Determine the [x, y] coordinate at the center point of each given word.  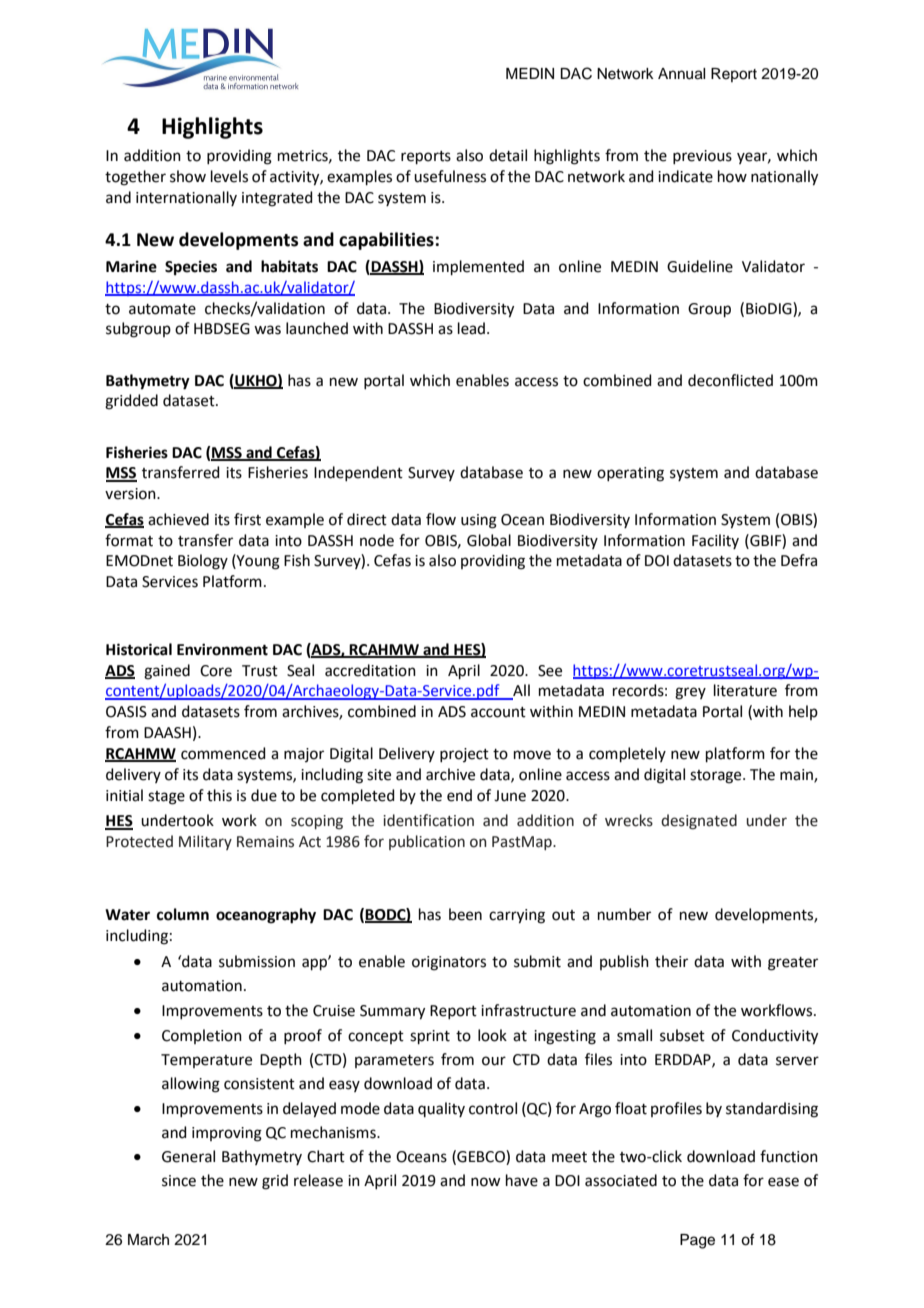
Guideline [700, 266]
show [188, 176]
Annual [681, 74]
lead [471, 328]
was [267, 330]
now [485, 1182]
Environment [222, 649]
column [183, 914]
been [465, 914]
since [179, 1181]
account [498, 712]
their [671, 961]
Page [697, 1241]
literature [745, 690]
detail [508, 155]
